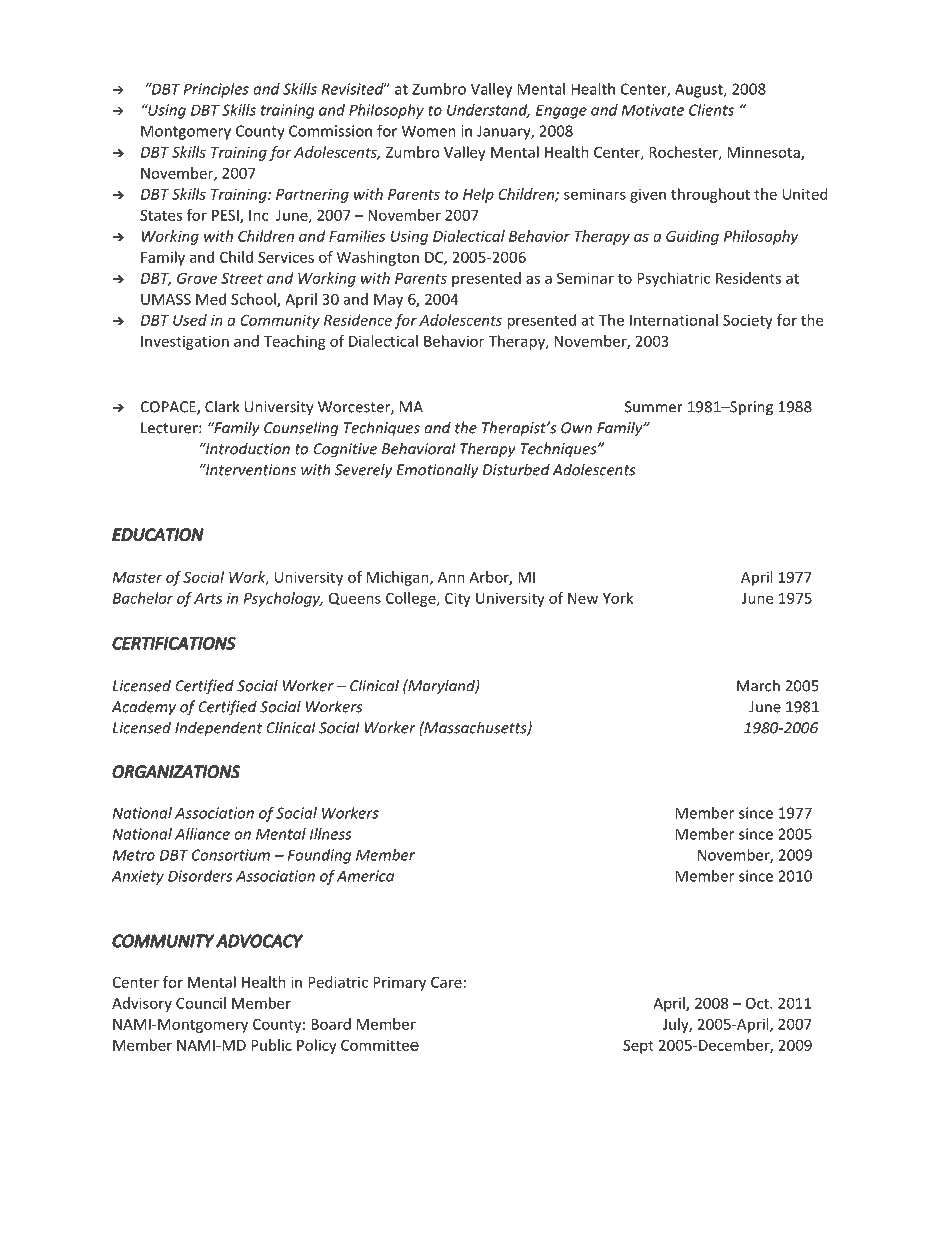 Image resolution: width=952 pixels, height=1233 pixels. What do you see at coordinates (446, 982) in the image?
I see `Care` at bounding box center [446, 982].
